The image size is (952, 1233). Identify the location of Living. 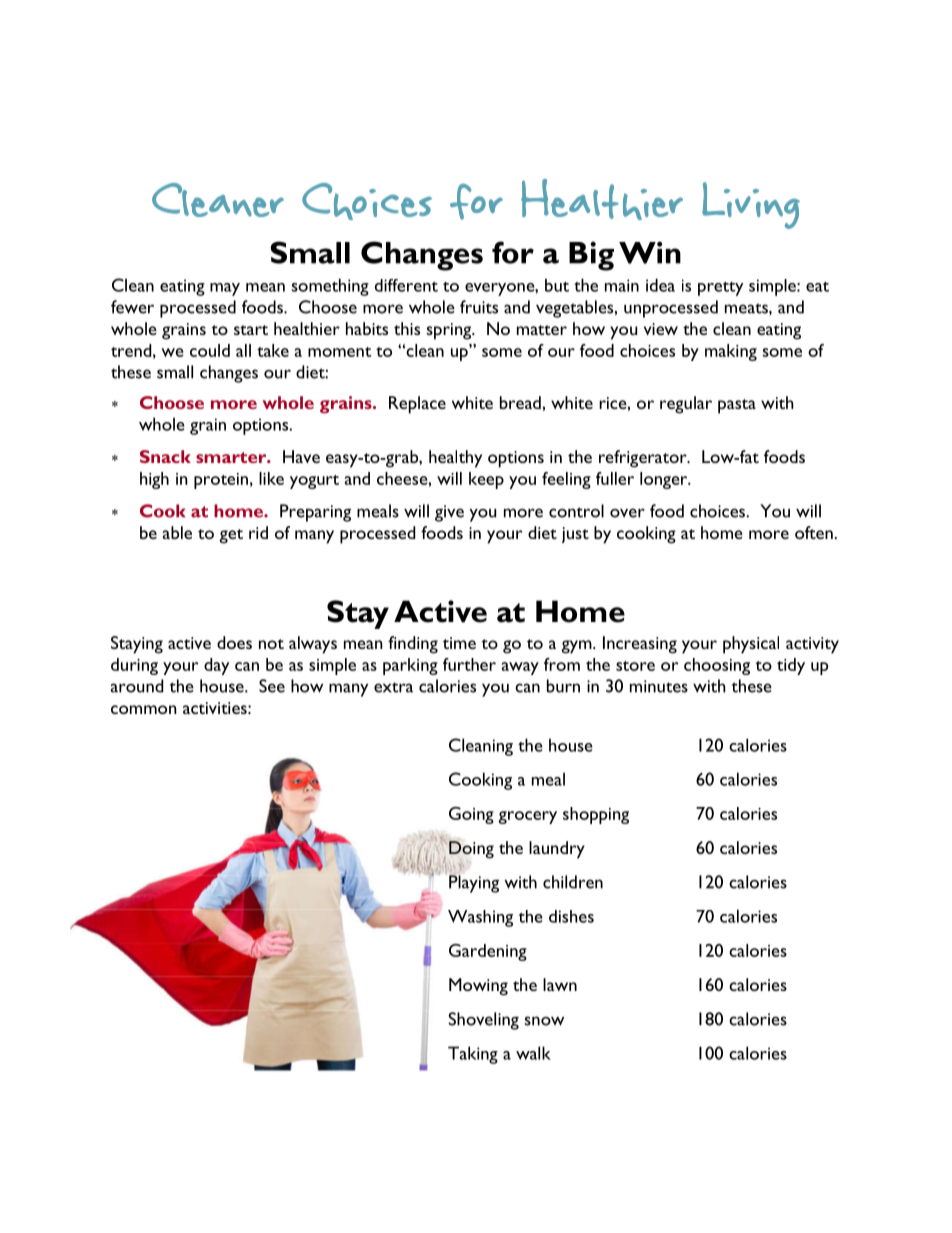
(751, 205).
